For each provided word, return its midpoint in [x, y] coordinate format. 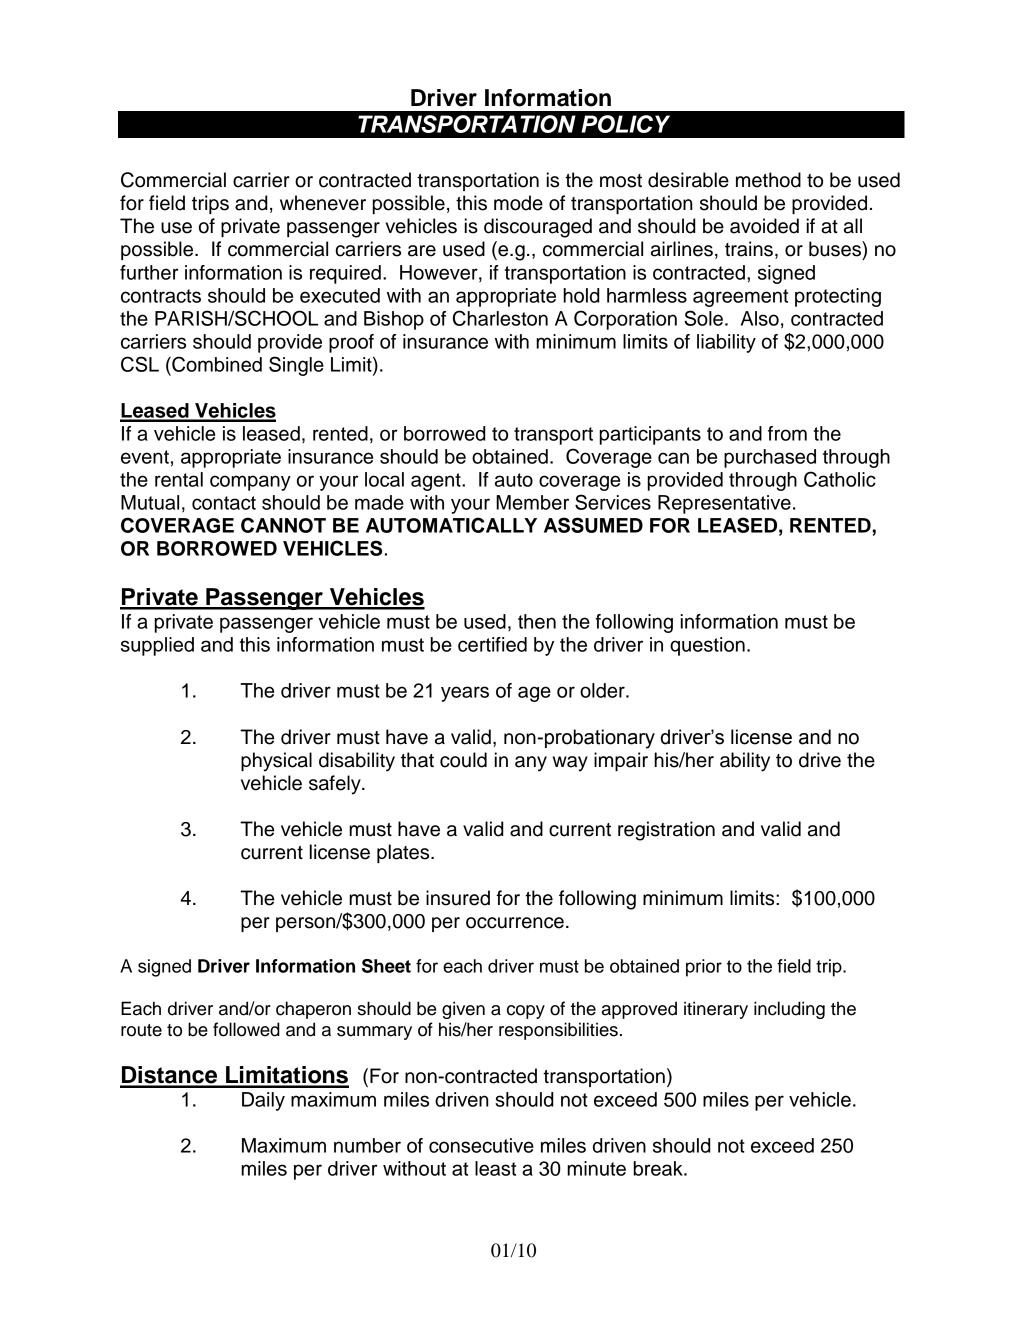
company [250, 483]
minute [596, 1168]
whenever [323, 203]
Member [532, 502]
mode [518, 203]
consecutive [481, 1145]
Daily [263, 1101]
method [768, 180]
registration [666, 831]
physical [276, 762]
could [463, 760]
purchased [770, 458]
